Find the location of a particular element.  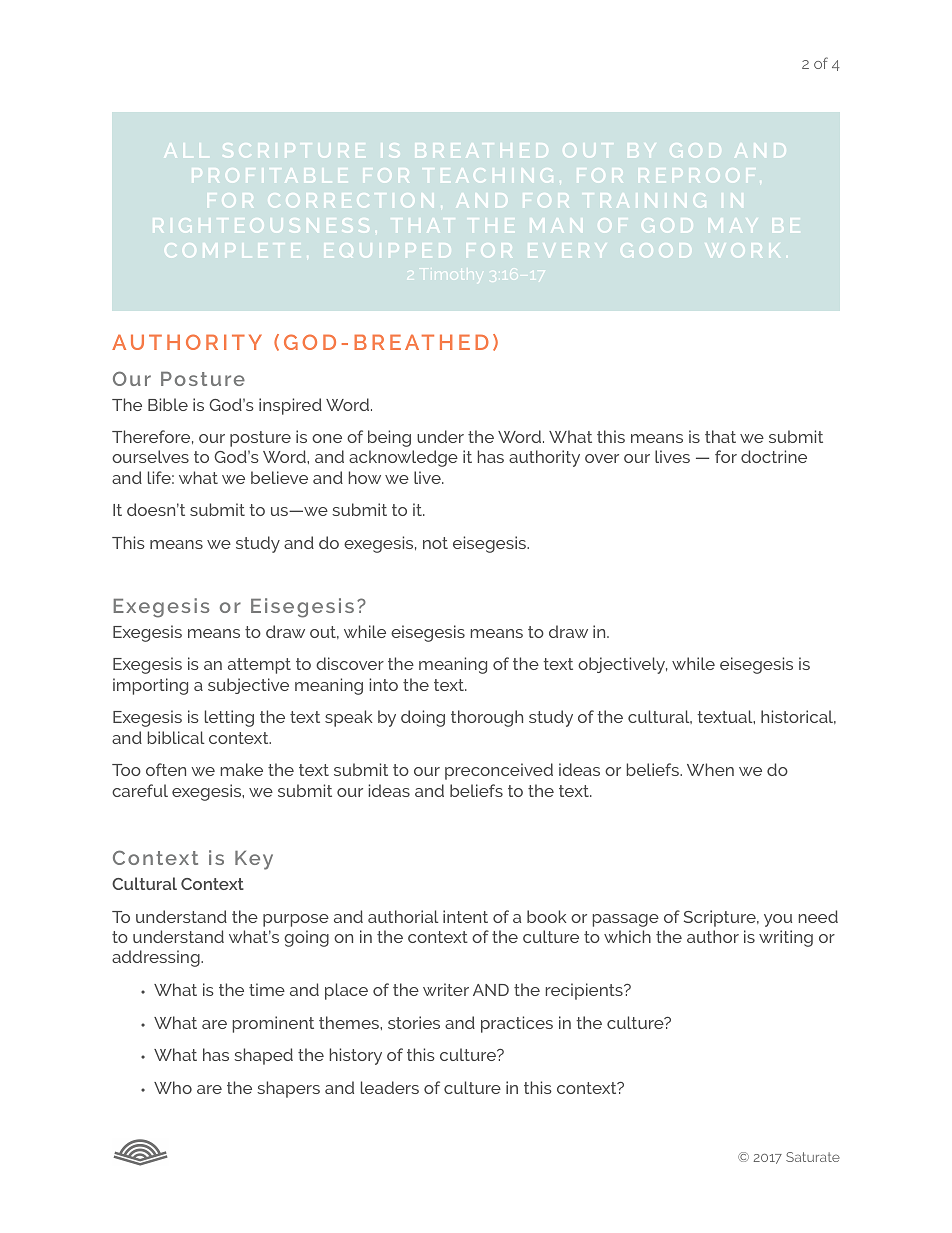

Saturate is located at coordinates (813, 1157).
